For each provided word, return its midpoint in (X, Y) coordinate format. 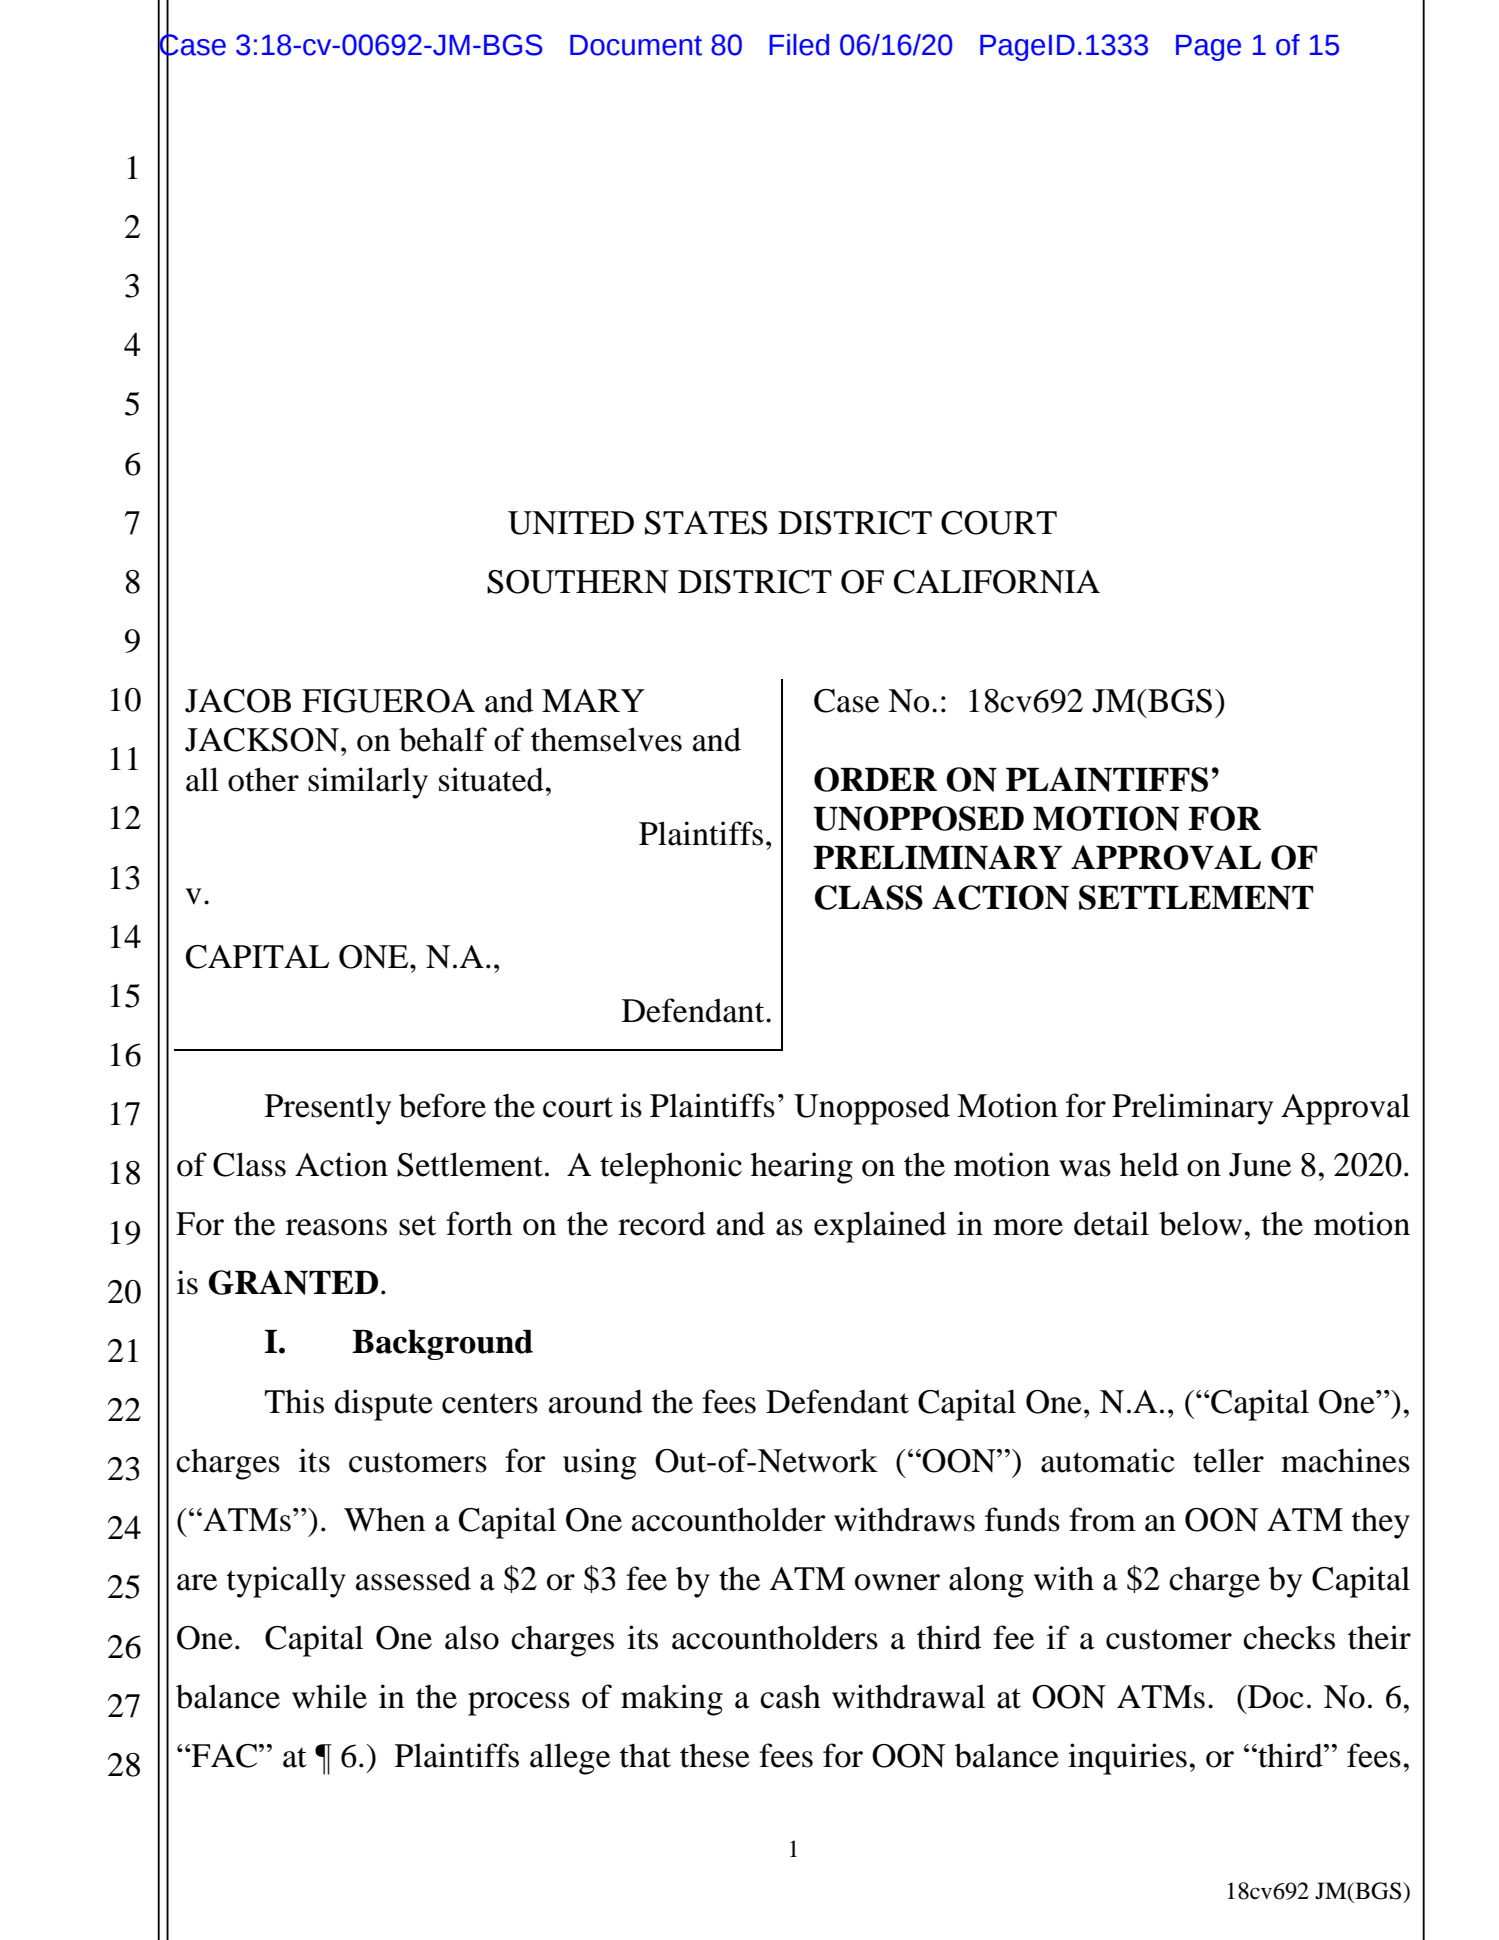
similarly (368, 783)
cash (790, 1696)
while (329, 1696)
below (1200, 1223)
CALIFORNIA (997, 582)
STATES (706, 523)
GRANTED (293, 1282)
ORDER (875, 779)
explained (880, 1227)
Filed (799, 45)
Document (636, 45)
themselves (606, 739)
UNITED (571, 523)
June (1260, 1165)
